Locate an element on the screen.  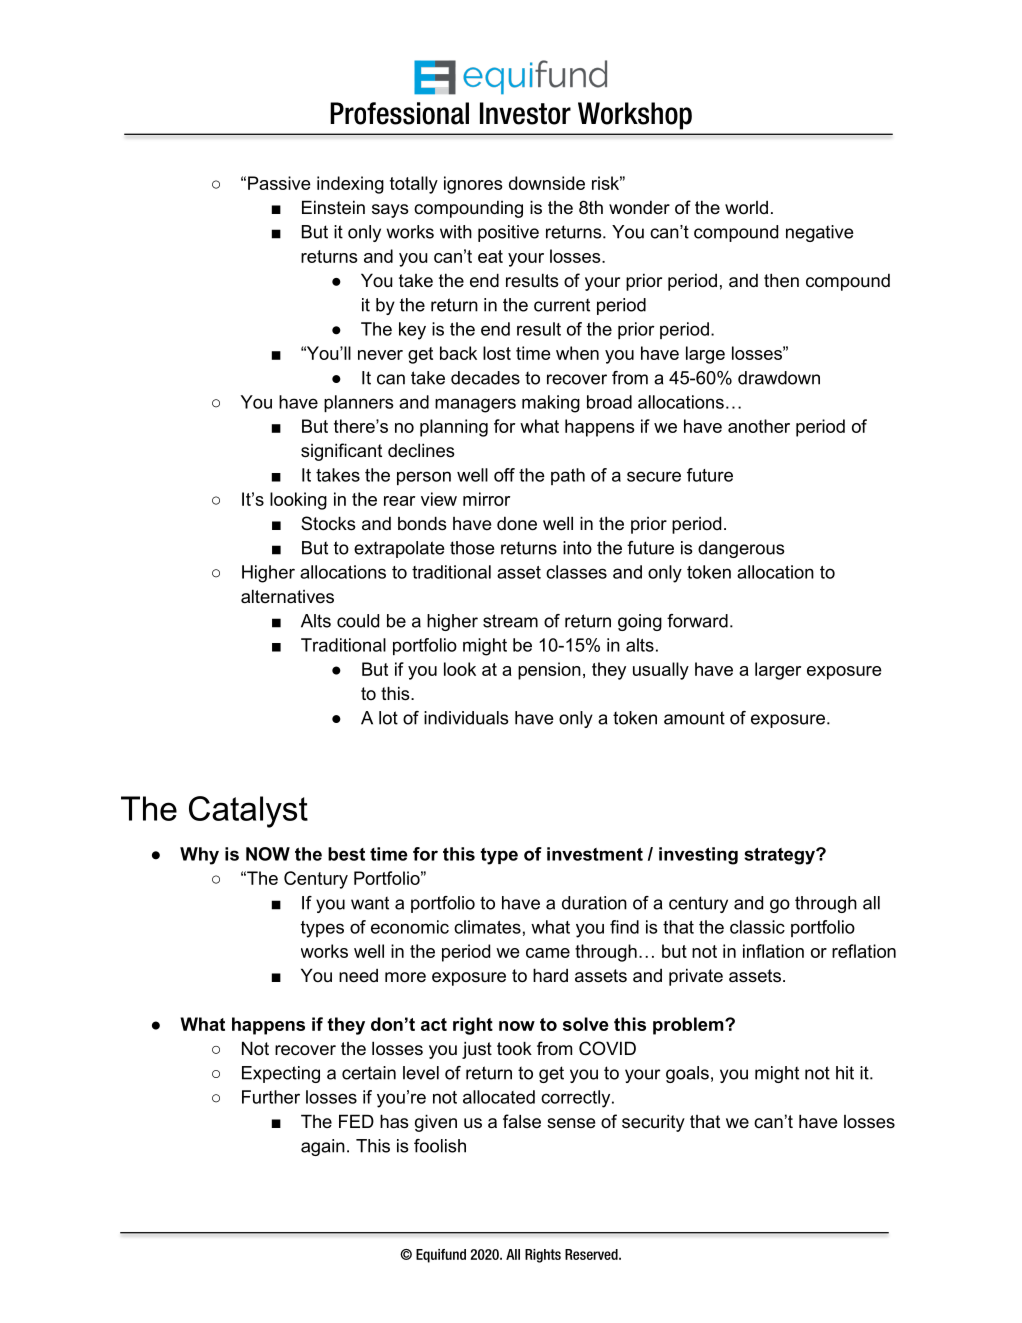
security is located at coordinates (653, 1123).
